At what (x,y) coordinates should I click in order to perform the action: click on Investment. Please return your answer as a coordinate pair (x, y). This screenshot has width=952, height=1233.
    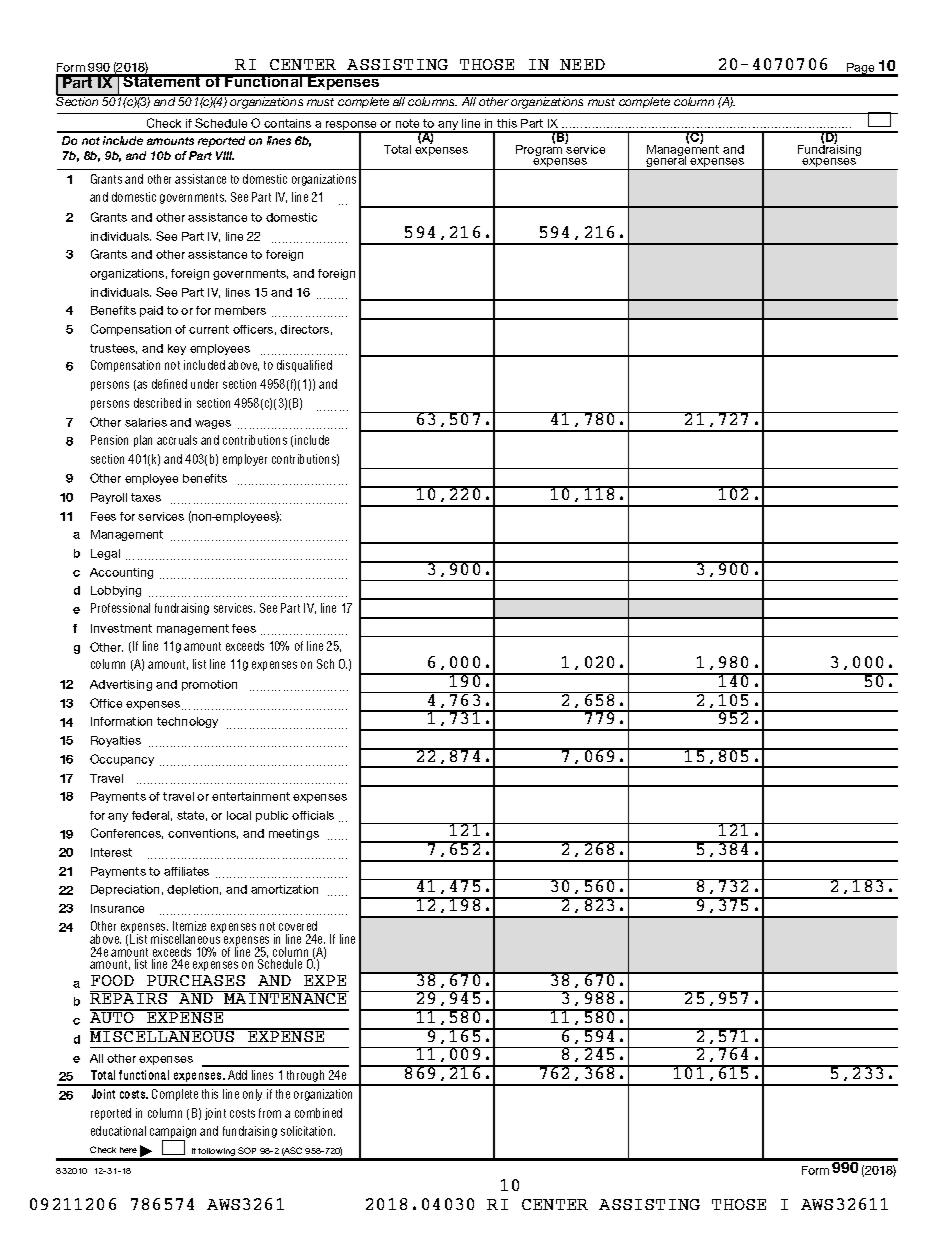
    Looking at the image, I should click on (121, 628).
